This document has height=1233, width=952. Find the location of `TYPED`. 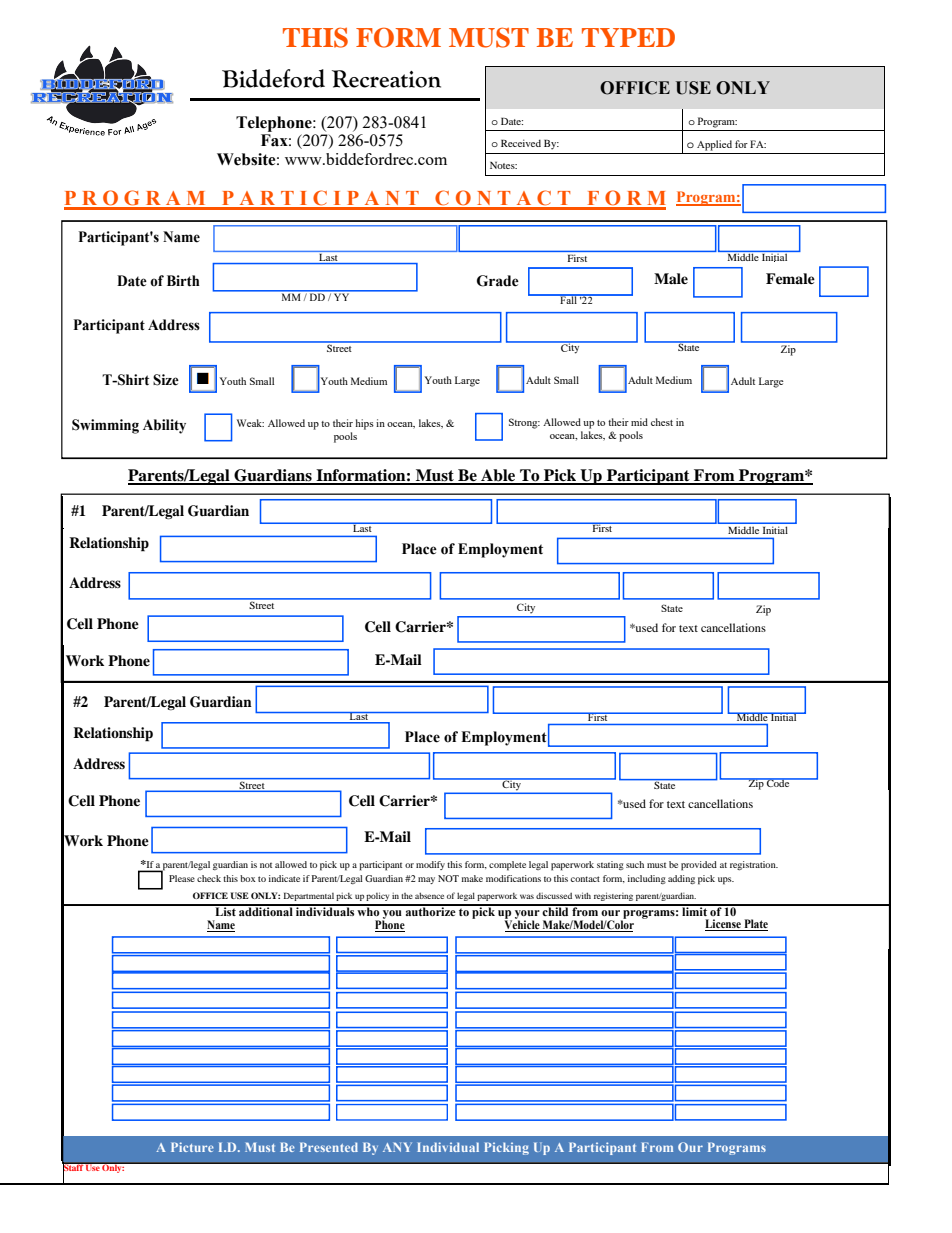

TYPED is located at coordinates (628, 37).
